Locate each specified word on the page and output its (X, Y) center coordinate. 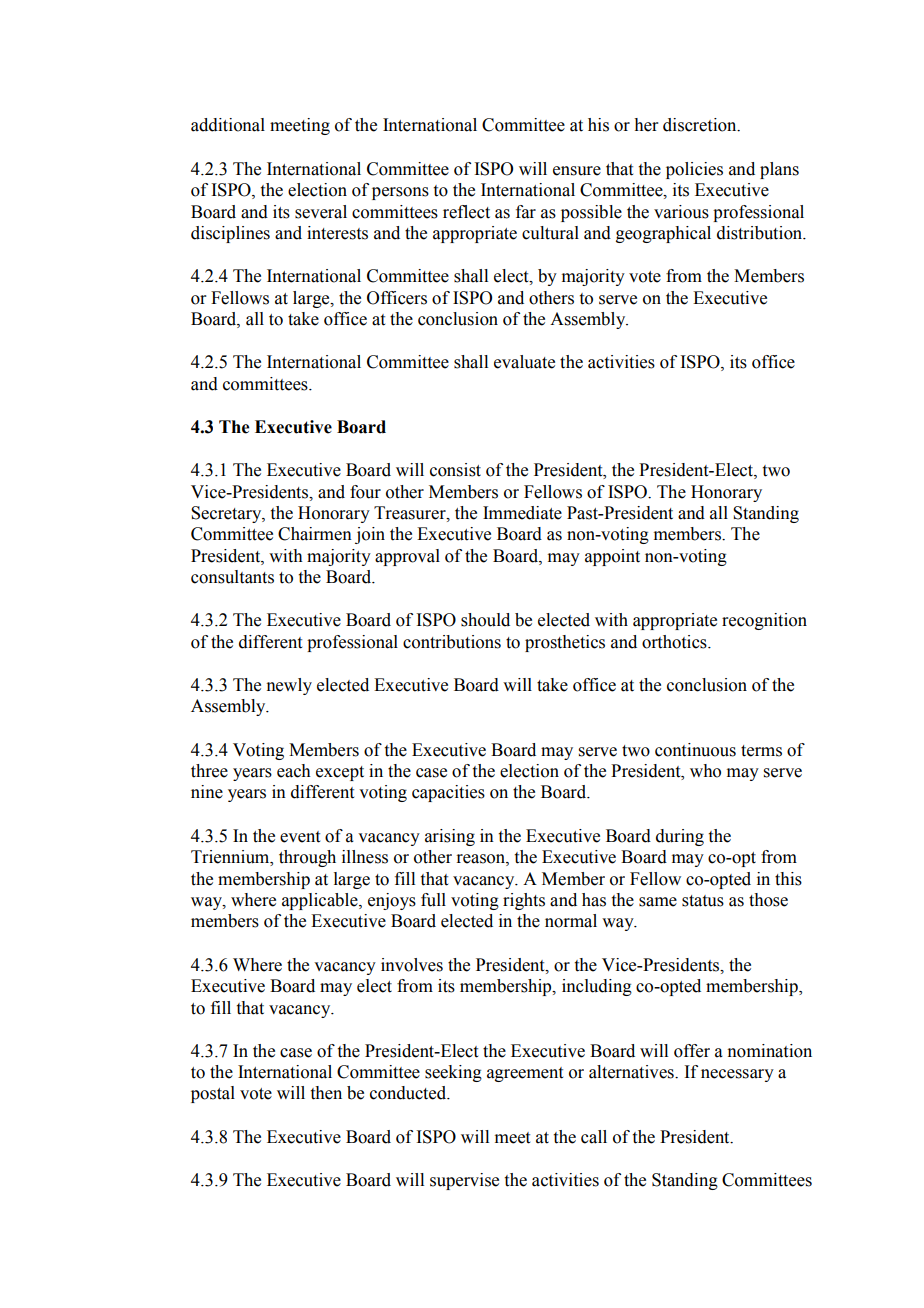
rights (524, 901)
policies (694, 170)
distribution (761, 233)
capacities (448, 793)
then (326, 1093)
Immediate (522, 513)
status (703, 901)
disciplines (230, 234)
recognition (764, 621)
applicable (321, 901)
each (294, 771)
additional (228, 125)
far (526, 212)
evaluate (524, 362)
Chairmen (315, 534)
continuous (695, 750)
